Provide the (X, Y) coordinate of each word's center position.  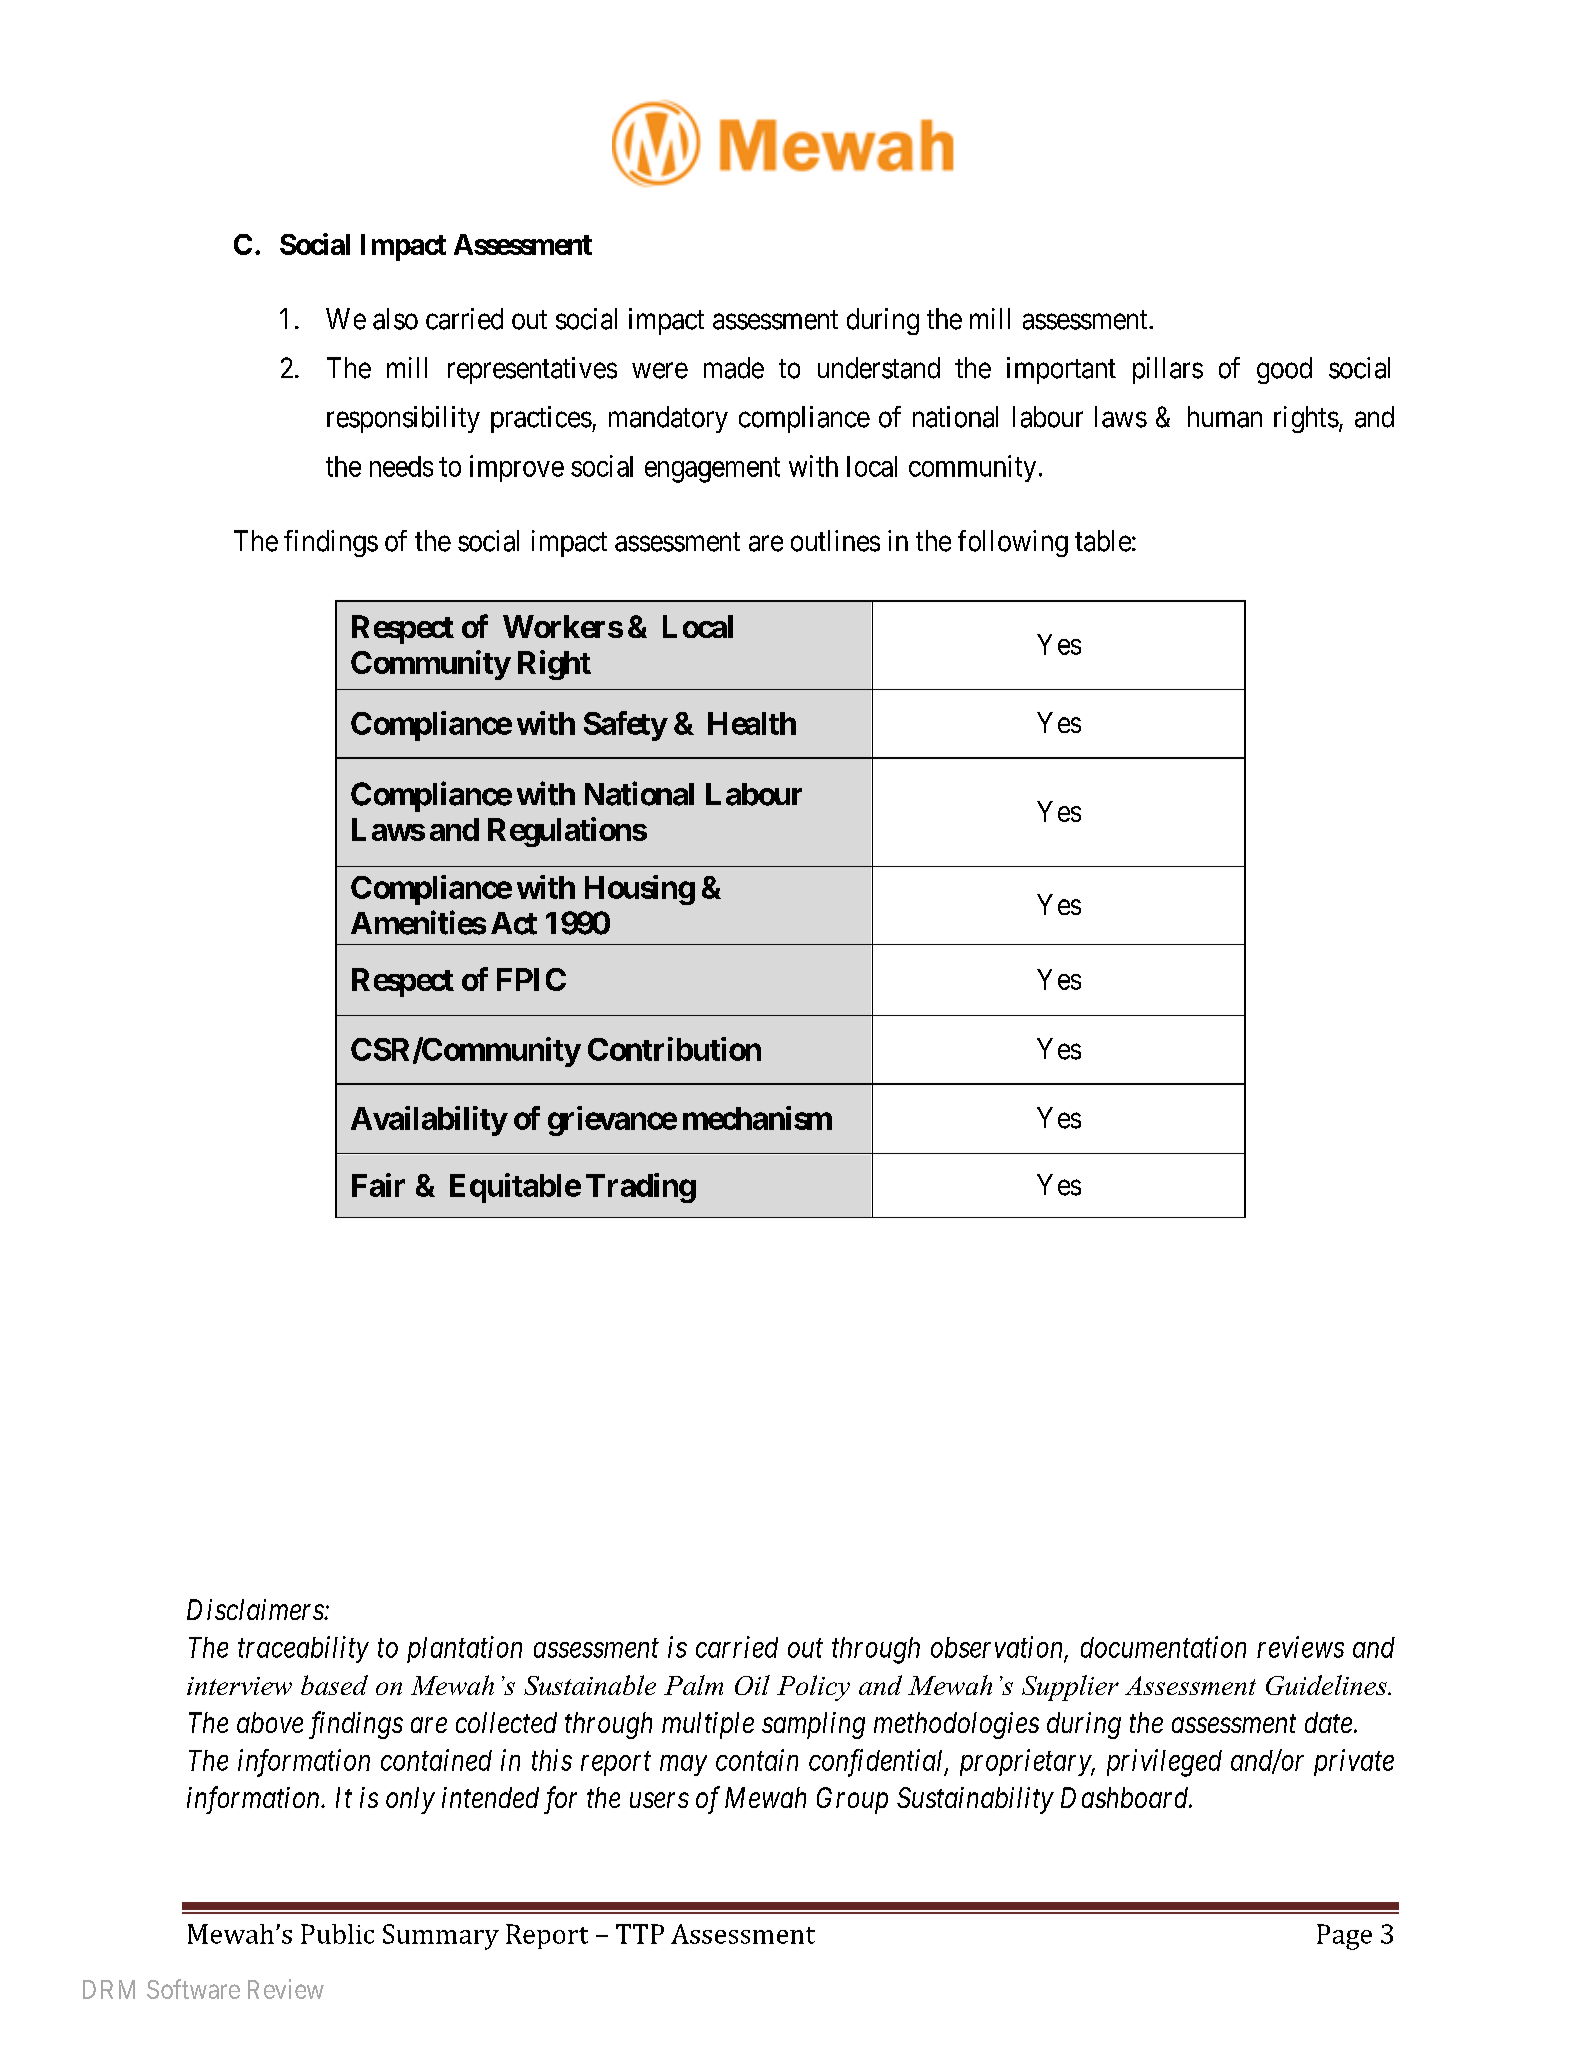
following (1013, 543)
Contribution (674, 1049)
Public (337, 1934)
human (1225, 417)
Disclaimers (256, 1609)
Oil (752, 1685)
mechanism (757, 1118)
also (395, 319)
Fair (378, 1185)
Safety (625, 726)
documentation (1163, 1647)
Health (752, 723)
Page (1344, 1937)
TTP (640, 1934)
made (734, 368)
